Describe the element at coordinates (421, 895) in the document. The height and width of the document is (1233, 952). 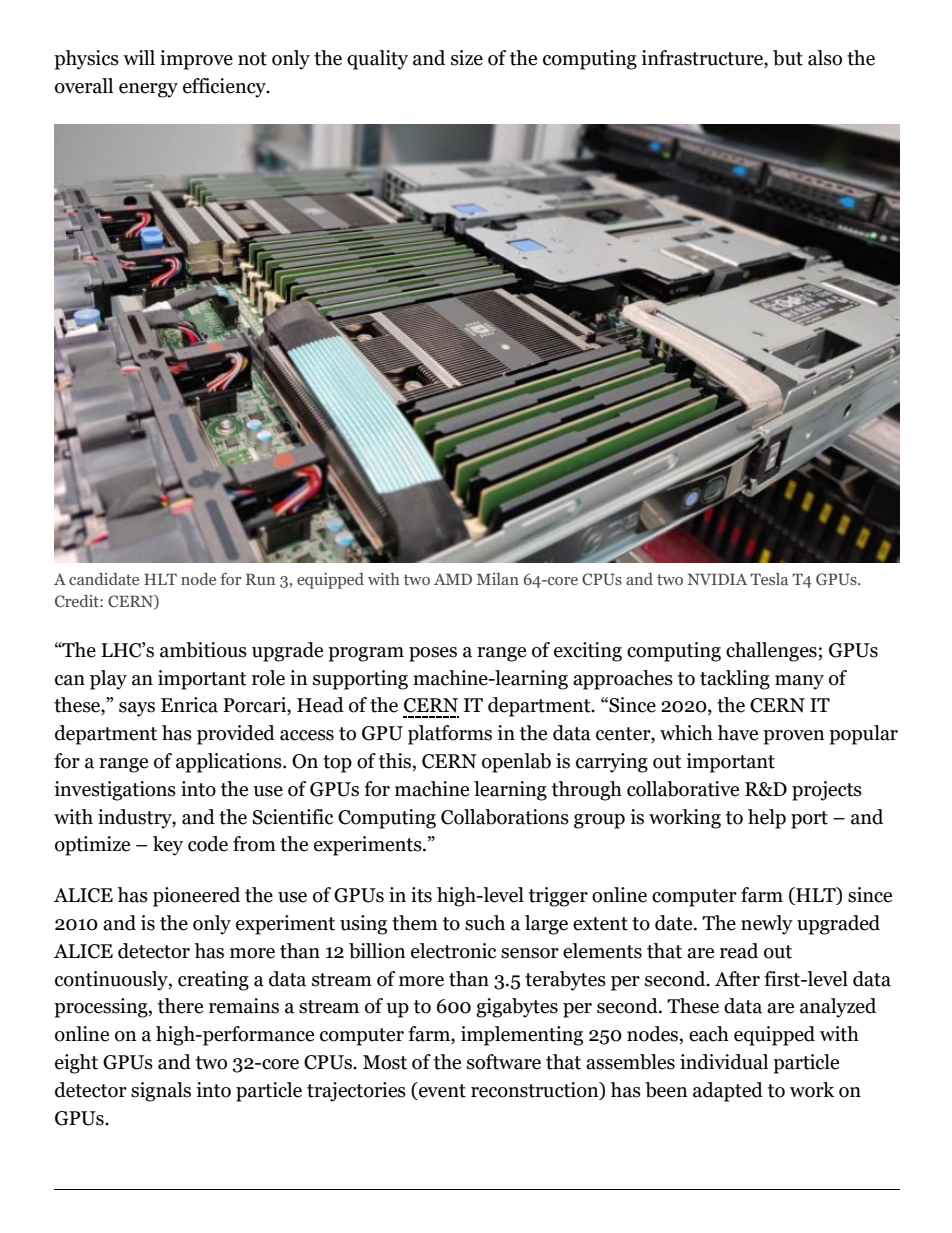
I see `its` at that location.
